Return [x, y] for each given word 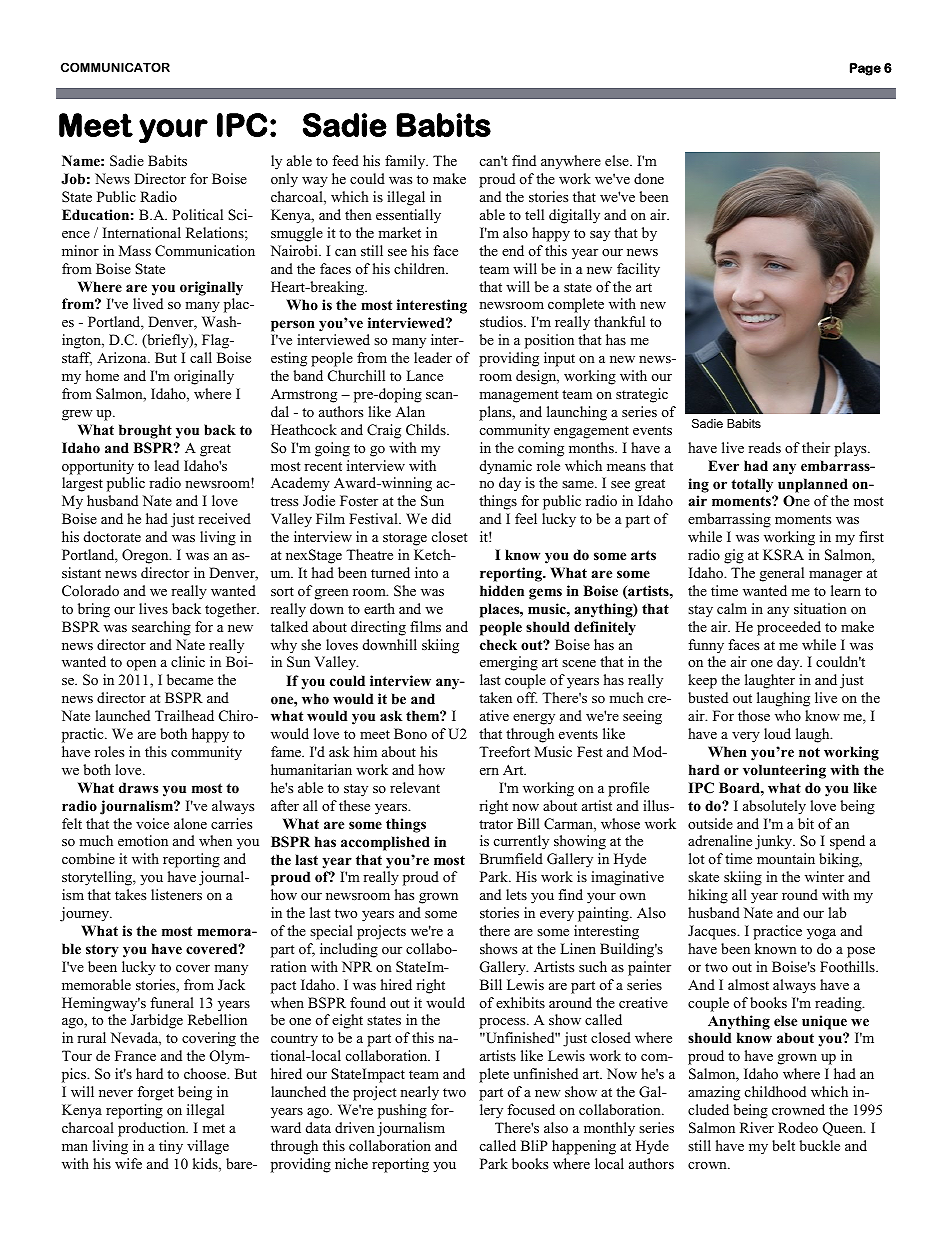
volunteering [784, 771]
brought [145, 431]
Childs [427, 430]
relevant [415, 787]
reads [764, 447]
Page [865, 69]
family [406, 162]
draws [138, 787]
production [153, 1129]
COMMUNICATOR [115, 67]
